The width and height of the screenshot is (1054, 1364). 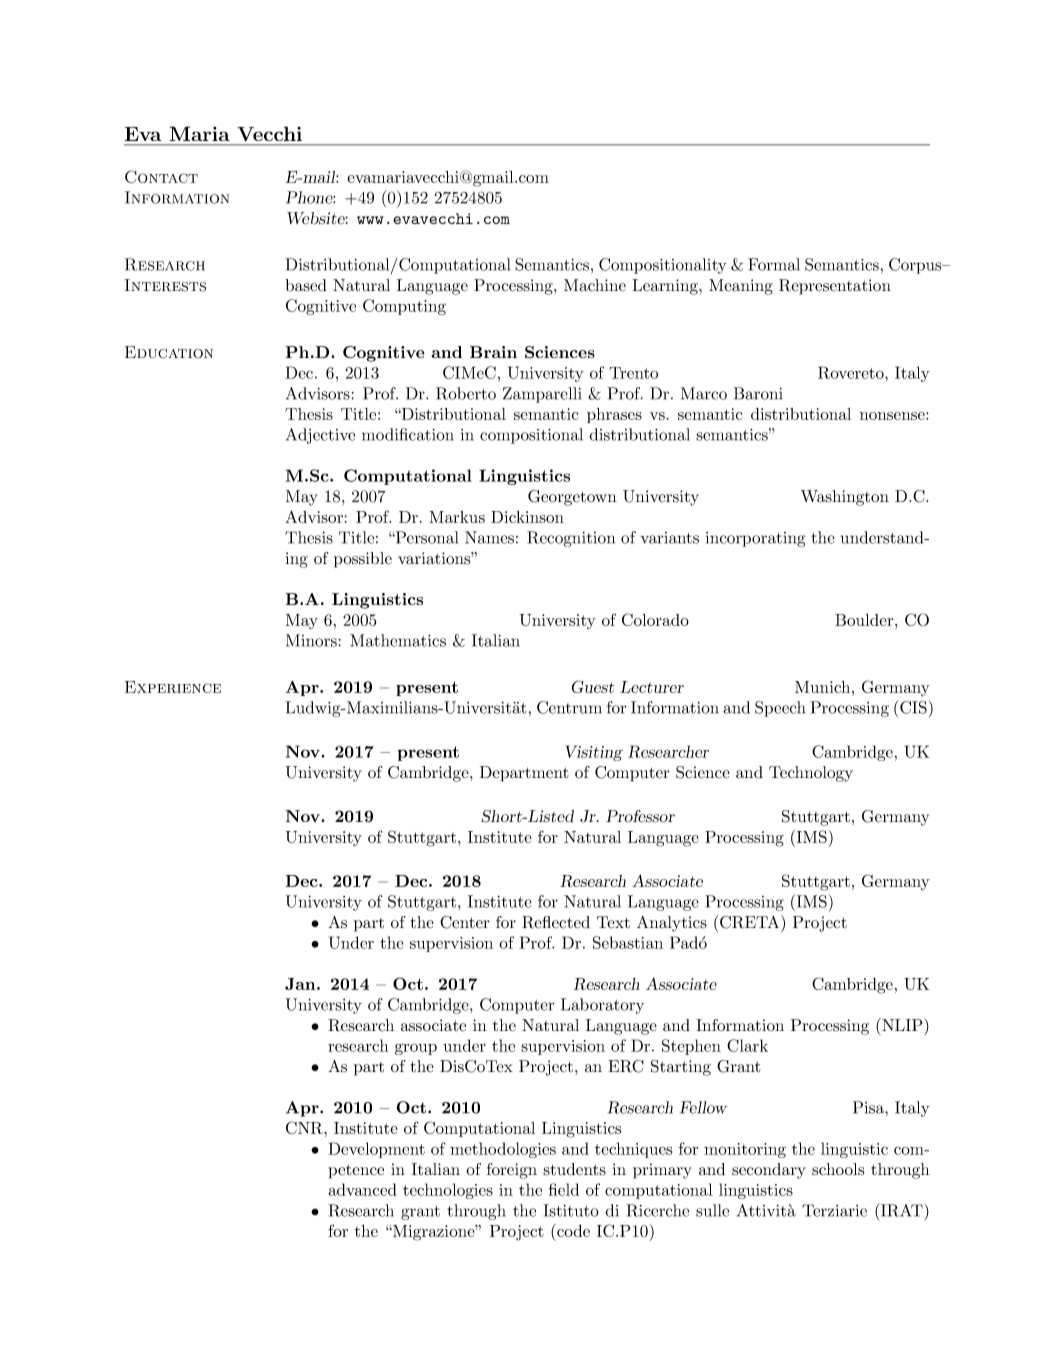 I want to click on field, so click(x=564, y=1189).
